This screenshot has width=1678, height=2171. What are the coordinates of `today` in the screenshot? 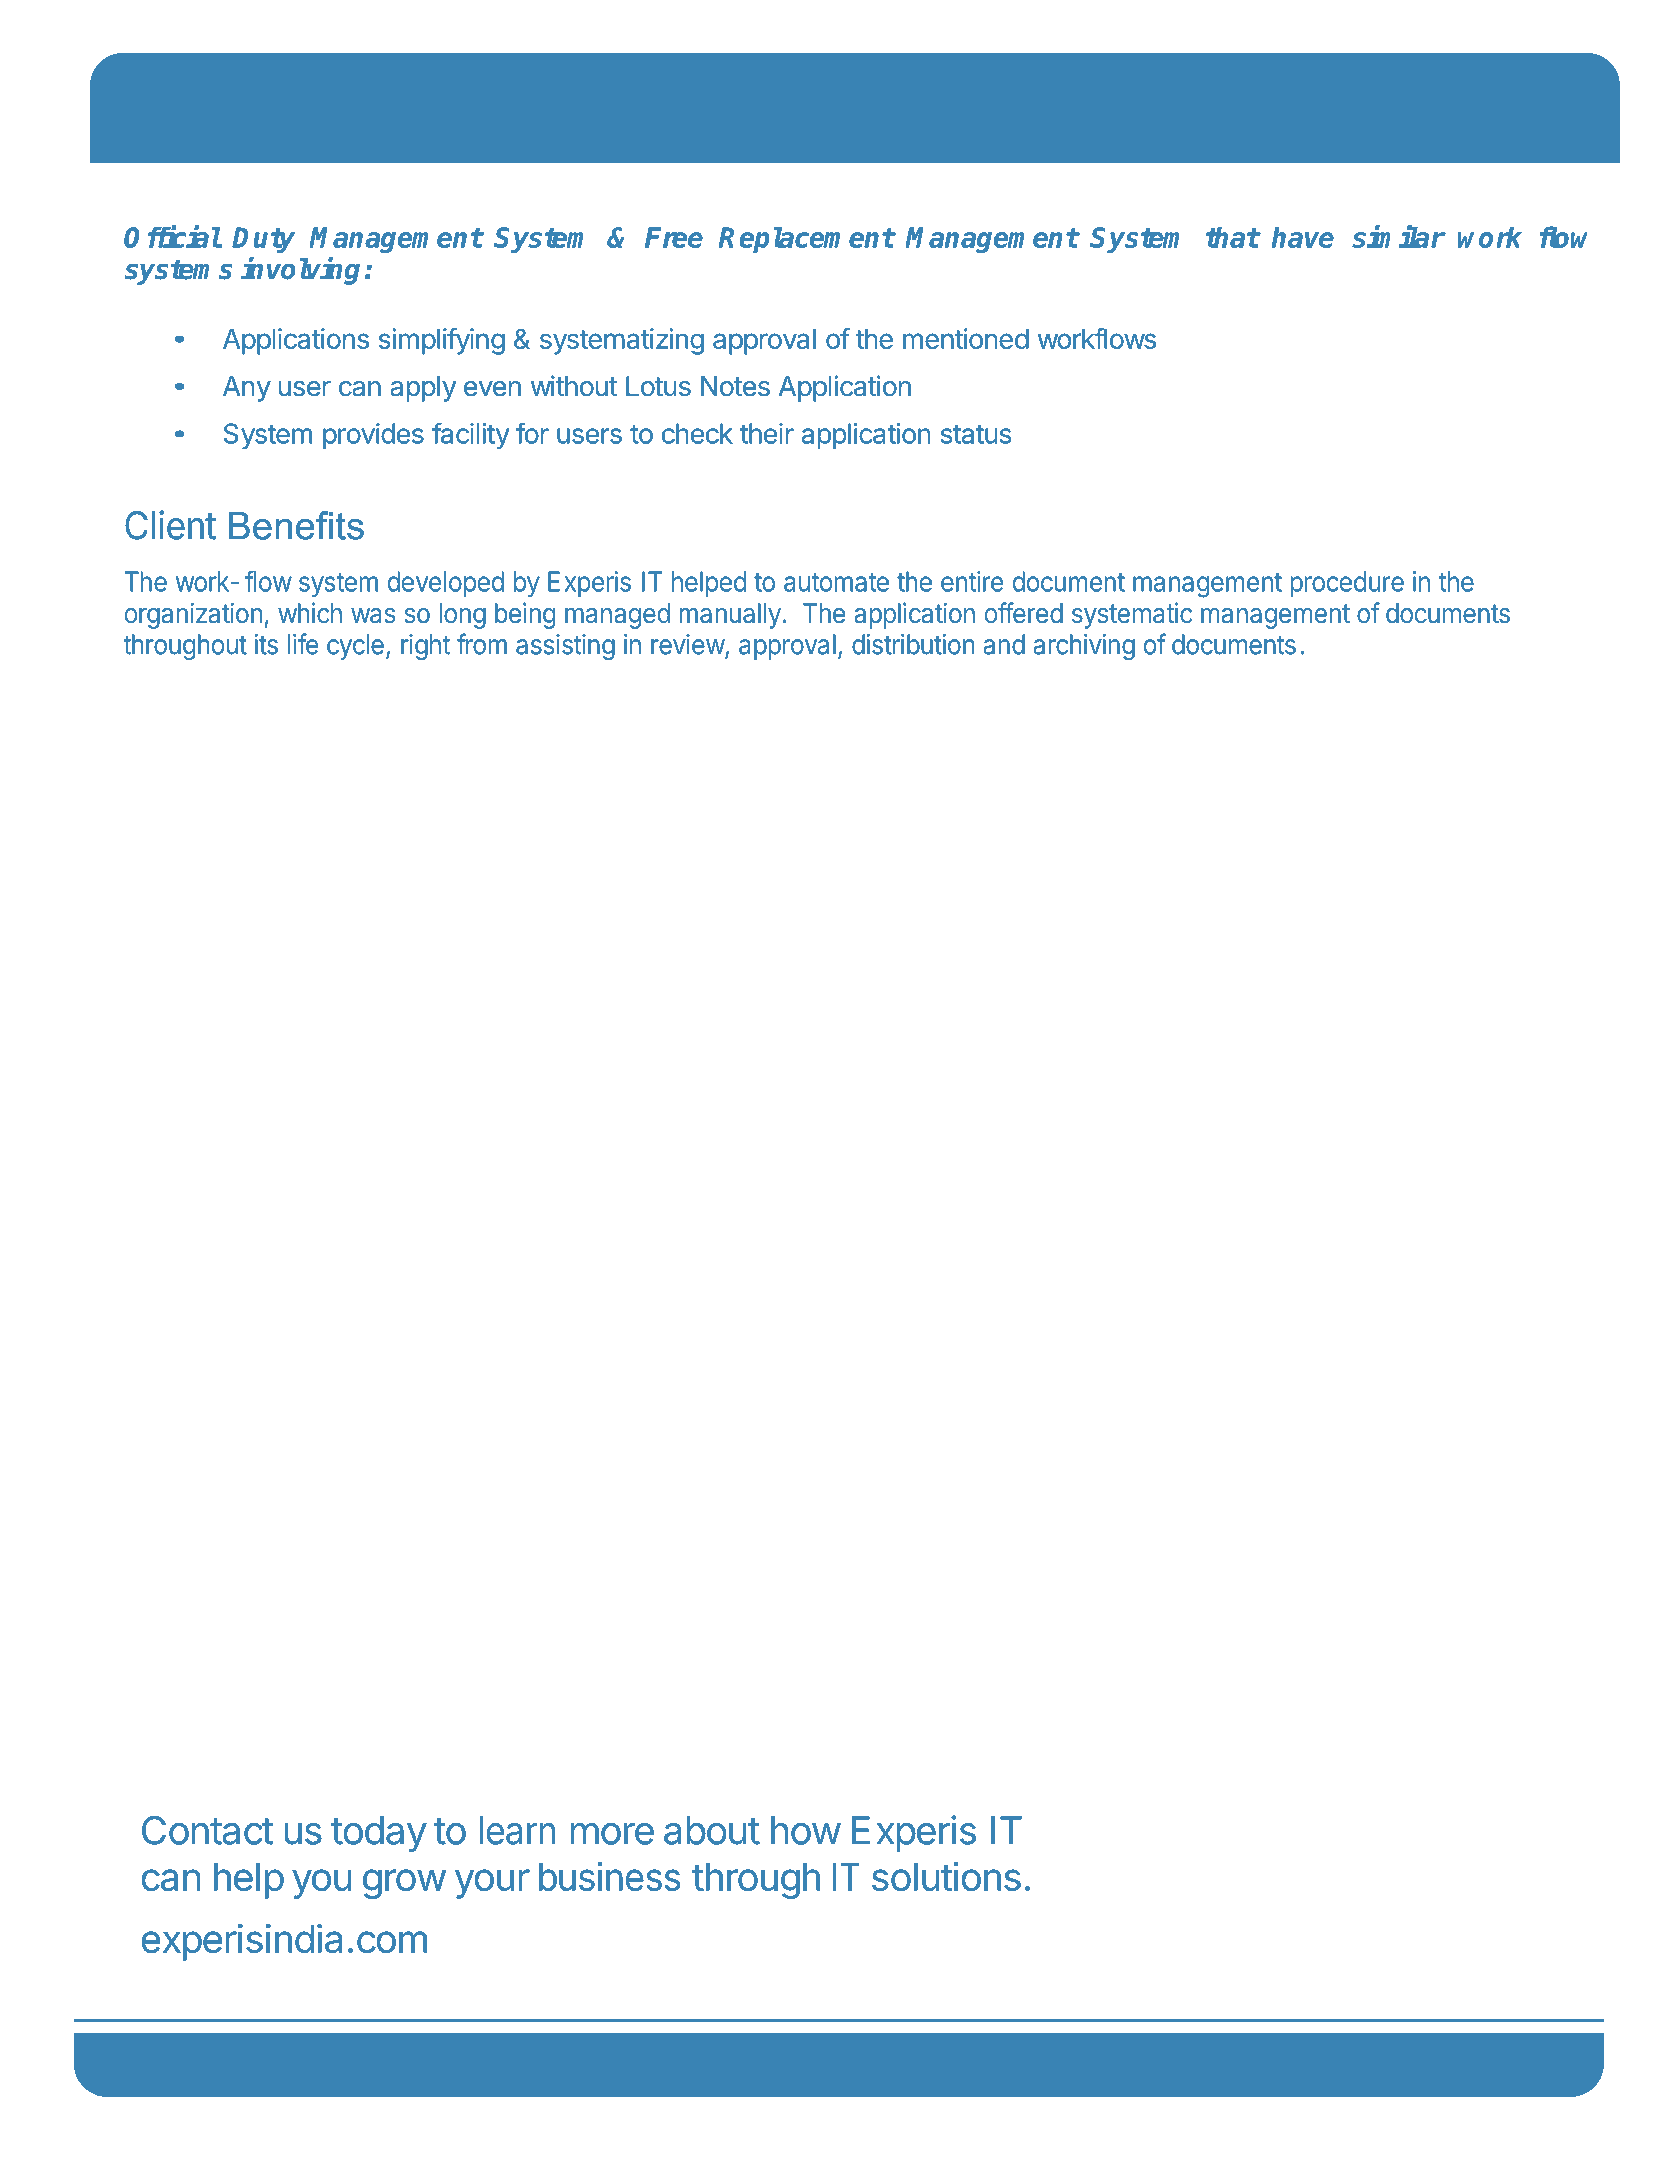 It's located at (379, 1834).
